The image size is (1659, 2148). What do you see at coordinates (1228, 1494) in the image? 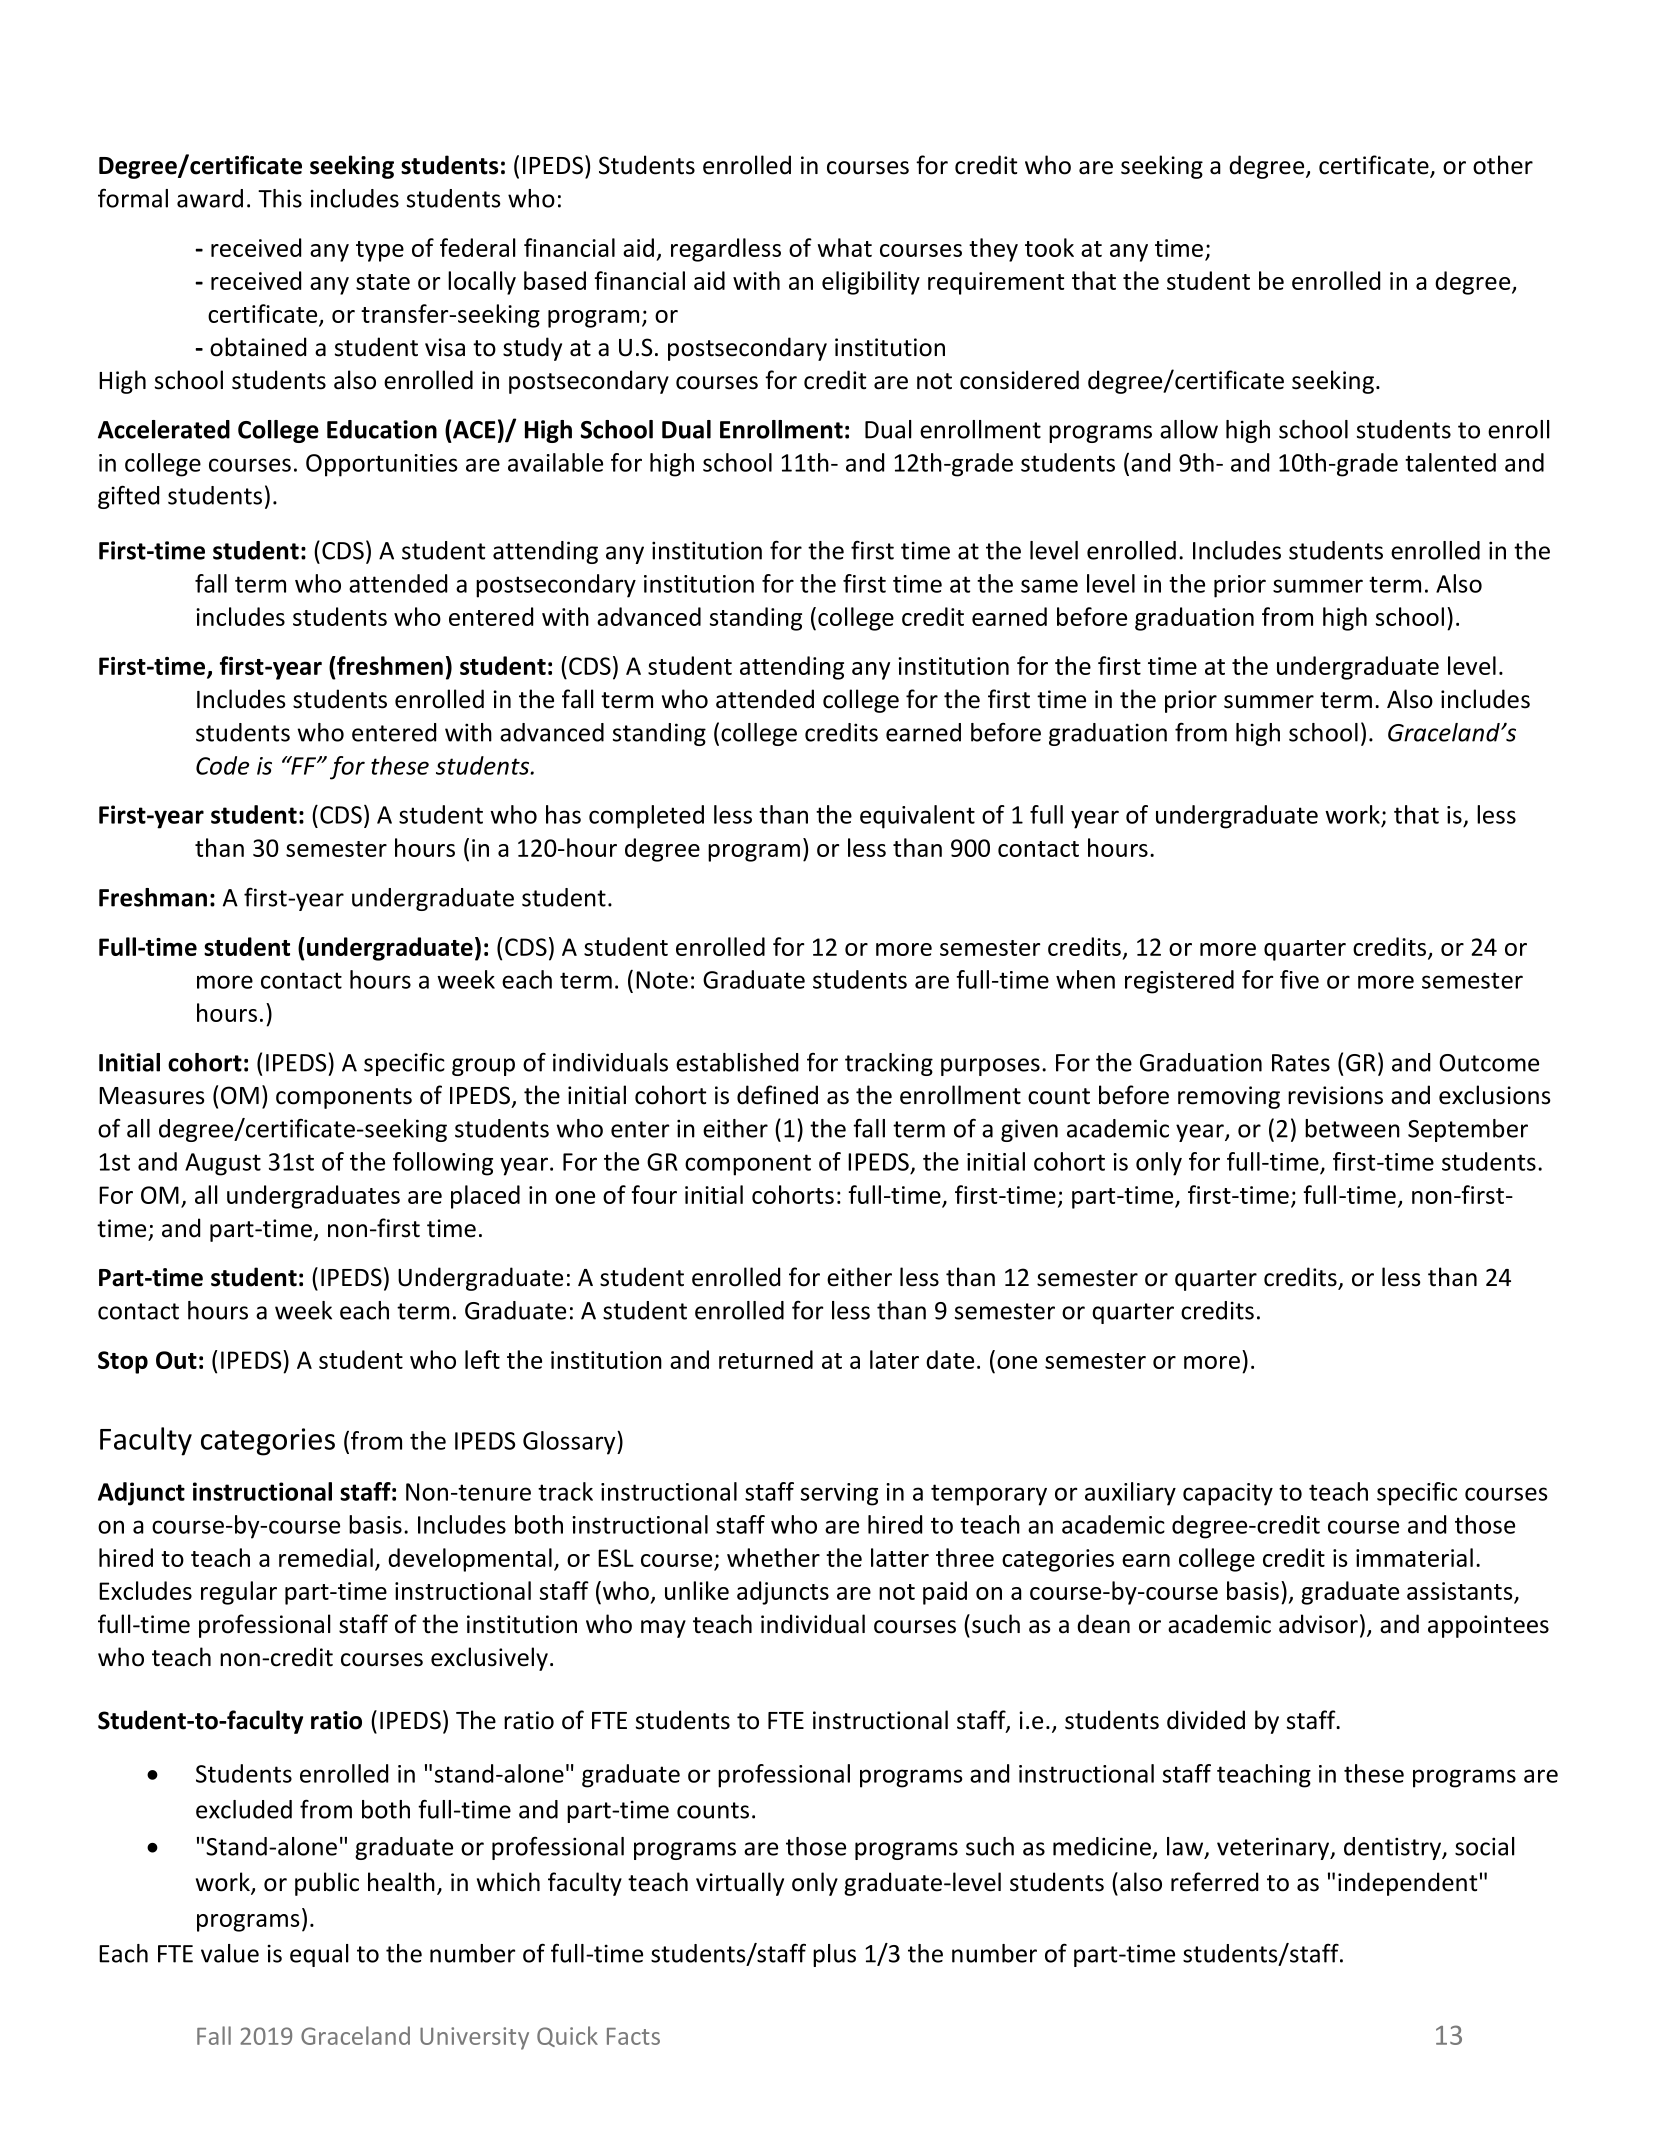
I see `capacity` at bounding box center [1228, 1494].
